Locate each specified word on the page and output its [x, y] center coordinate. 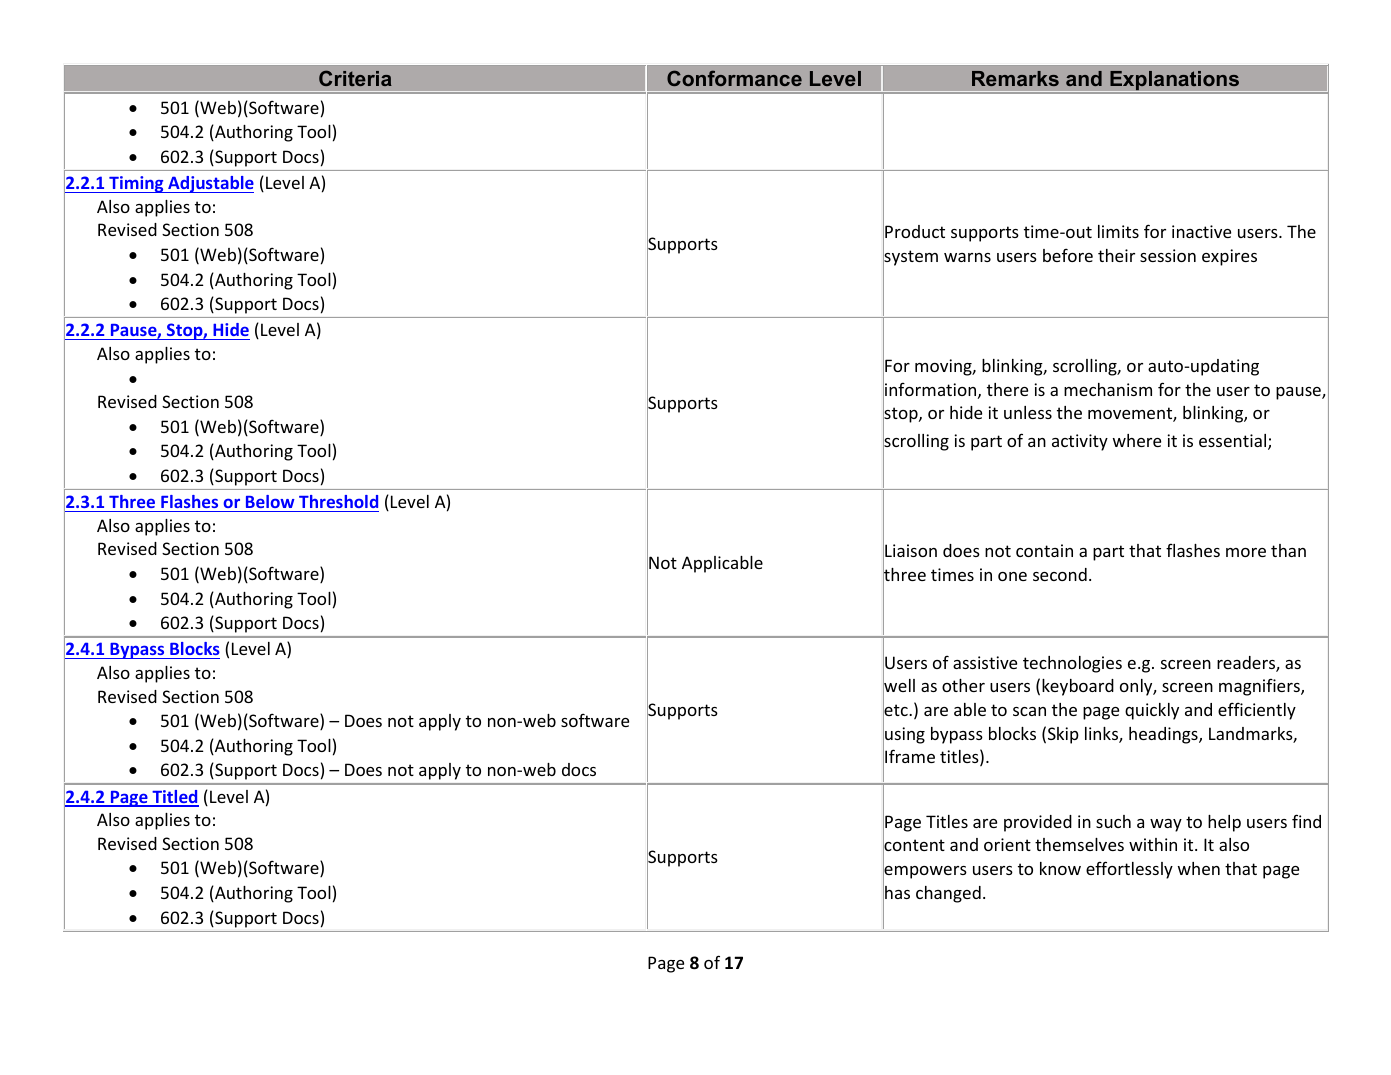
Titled [174, 798]
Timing [136, 184]
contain [1044, 550]
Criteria [355, 78]
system [910, 258]
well [899, 686]
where [1137, 440]
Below [270, 501]
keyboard [1078, 687]
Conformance [734, 78]
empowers [925, 872]
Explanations [1174, 81]
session [1168, 255]
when [1199, 868]
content [914, 846]
